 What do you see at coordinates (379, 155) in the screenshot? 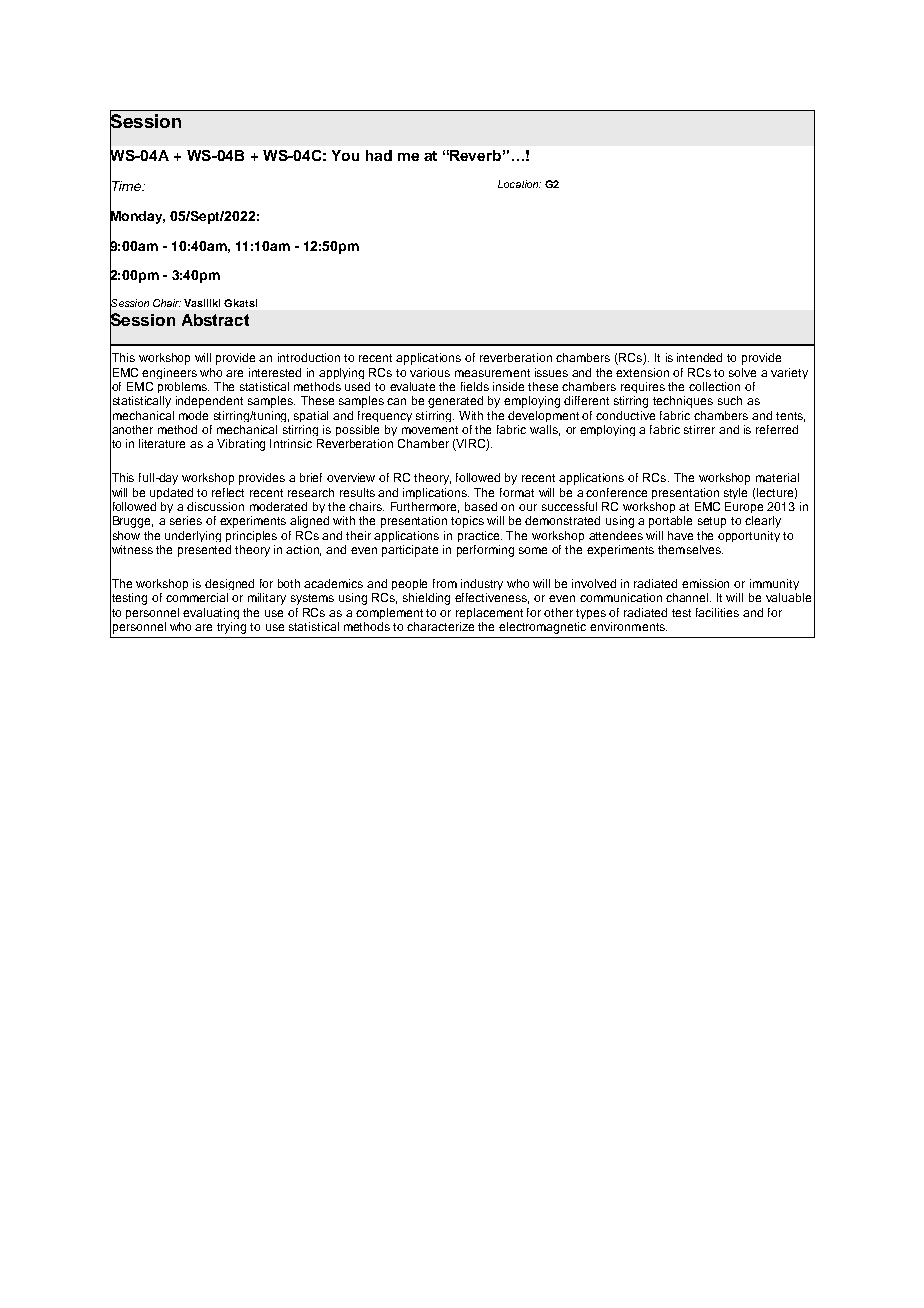
I see `had` at bounding box center [379, 155].
